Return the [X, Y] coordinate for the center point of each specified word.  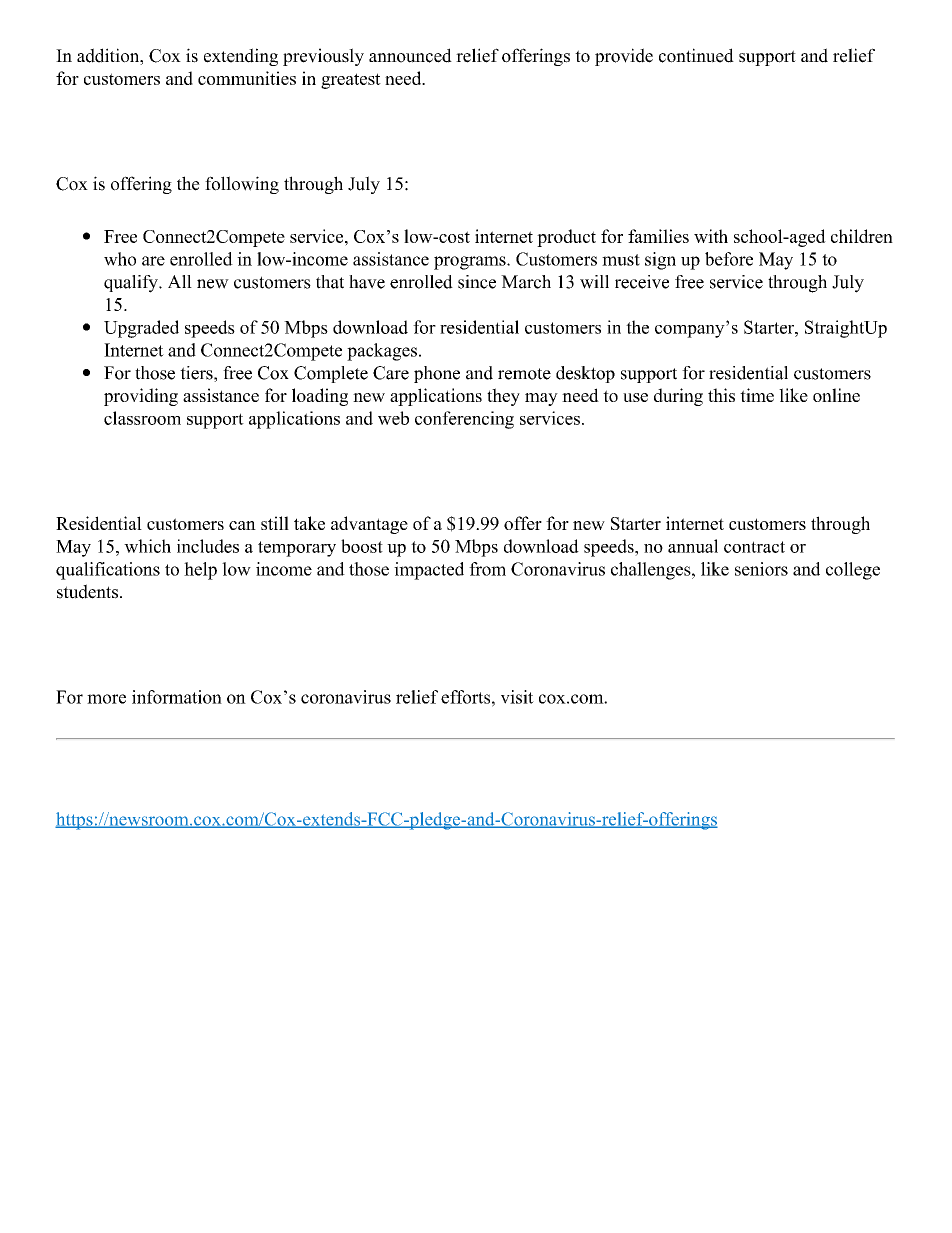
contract [754, 547]
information [177, 697]
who [120, 259]
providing [141, 397]
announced [410, 55]
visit [517, 697]
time [757, 395]
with [711, 236]
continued [696, 55]
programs [471, 263]
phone [437, 374]
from [487, 569]
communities [247, 78]
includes [208, 546]
